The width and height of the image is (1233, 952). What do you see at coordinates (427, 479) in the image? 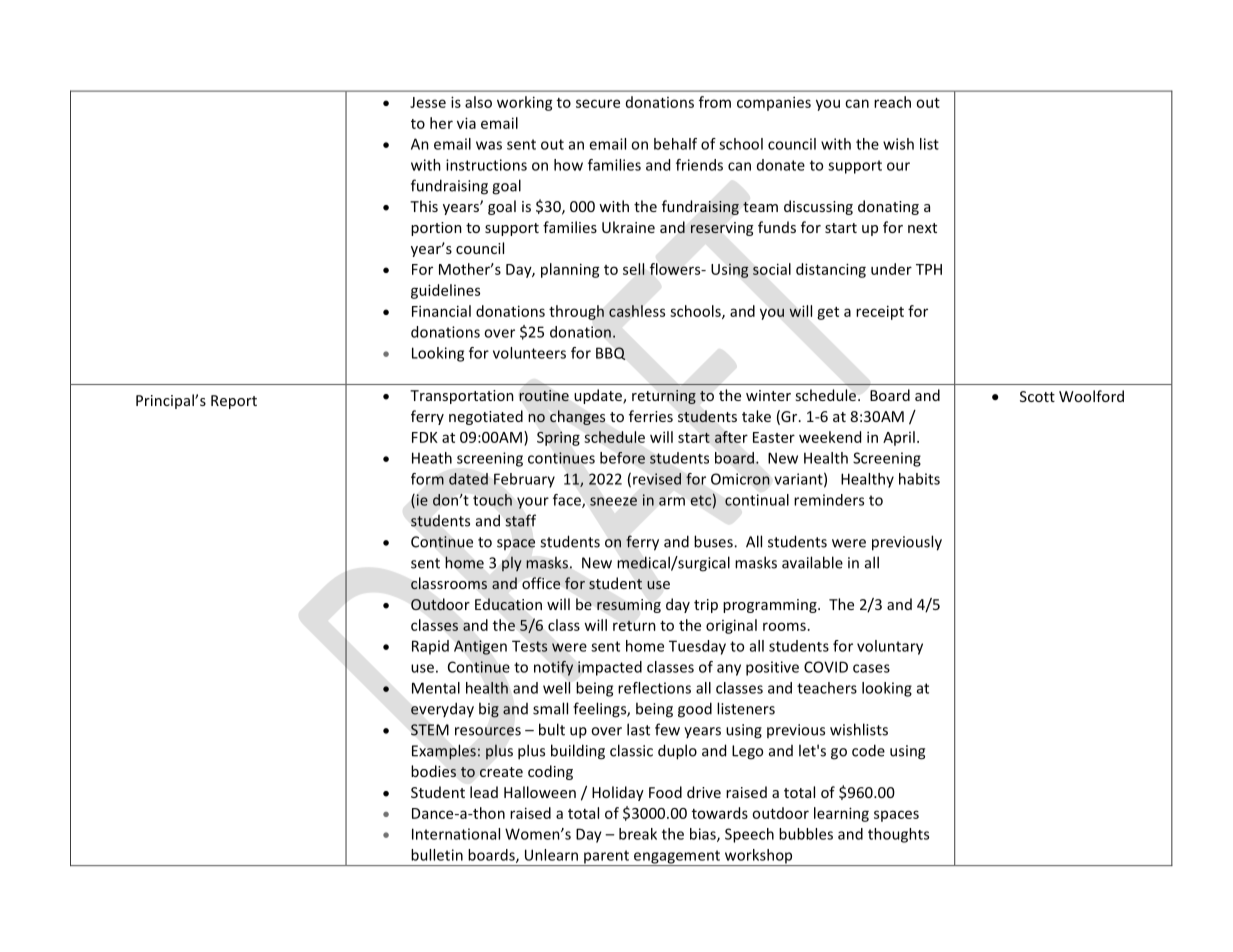
I see `form` at bounding box center [427, 479].
